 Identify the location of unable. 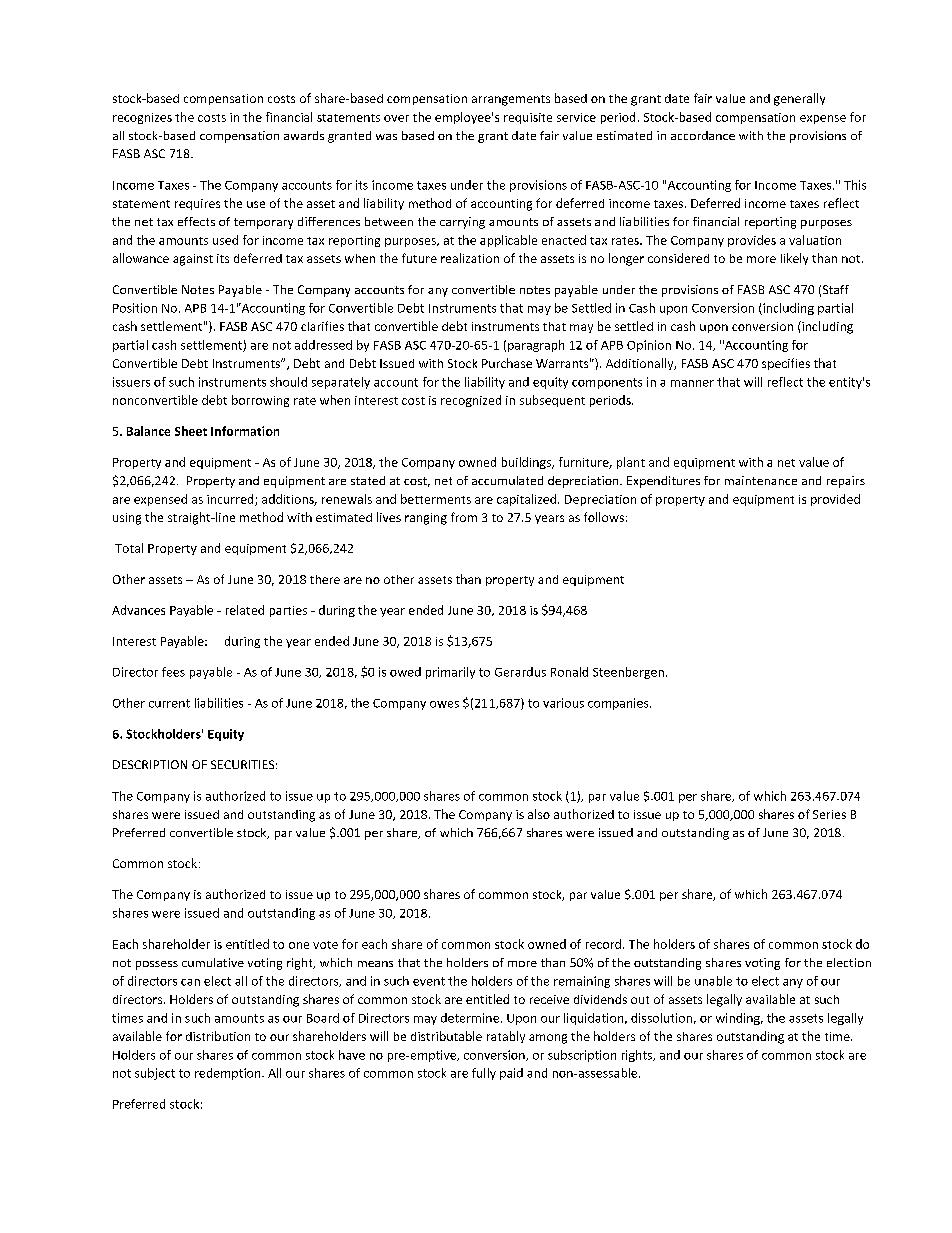
(713, 981).
